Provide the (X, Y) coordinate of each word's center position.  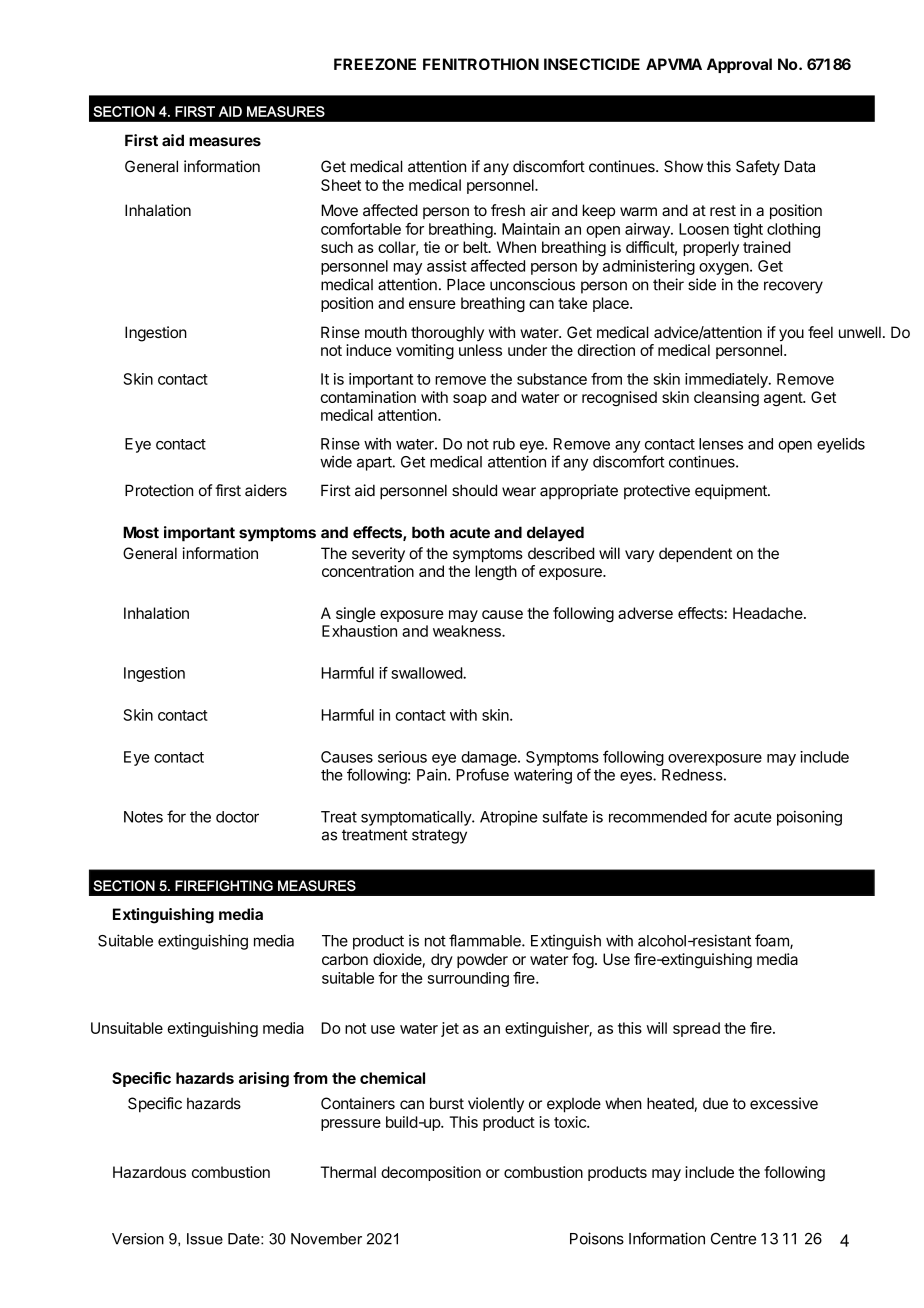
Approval (739, 65)
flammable (486, 940)
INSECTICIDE (592, 64)
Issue (205, 1239)
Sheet (341, 185)
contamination (368, 397)
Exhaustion (359, 631)
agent (784, 399)
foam (773, 941)
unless (480, 350)
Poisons (597, 1238)
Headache (769, 613)
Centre (733, 1239)
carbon (345, 959)
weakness (468, 631)
